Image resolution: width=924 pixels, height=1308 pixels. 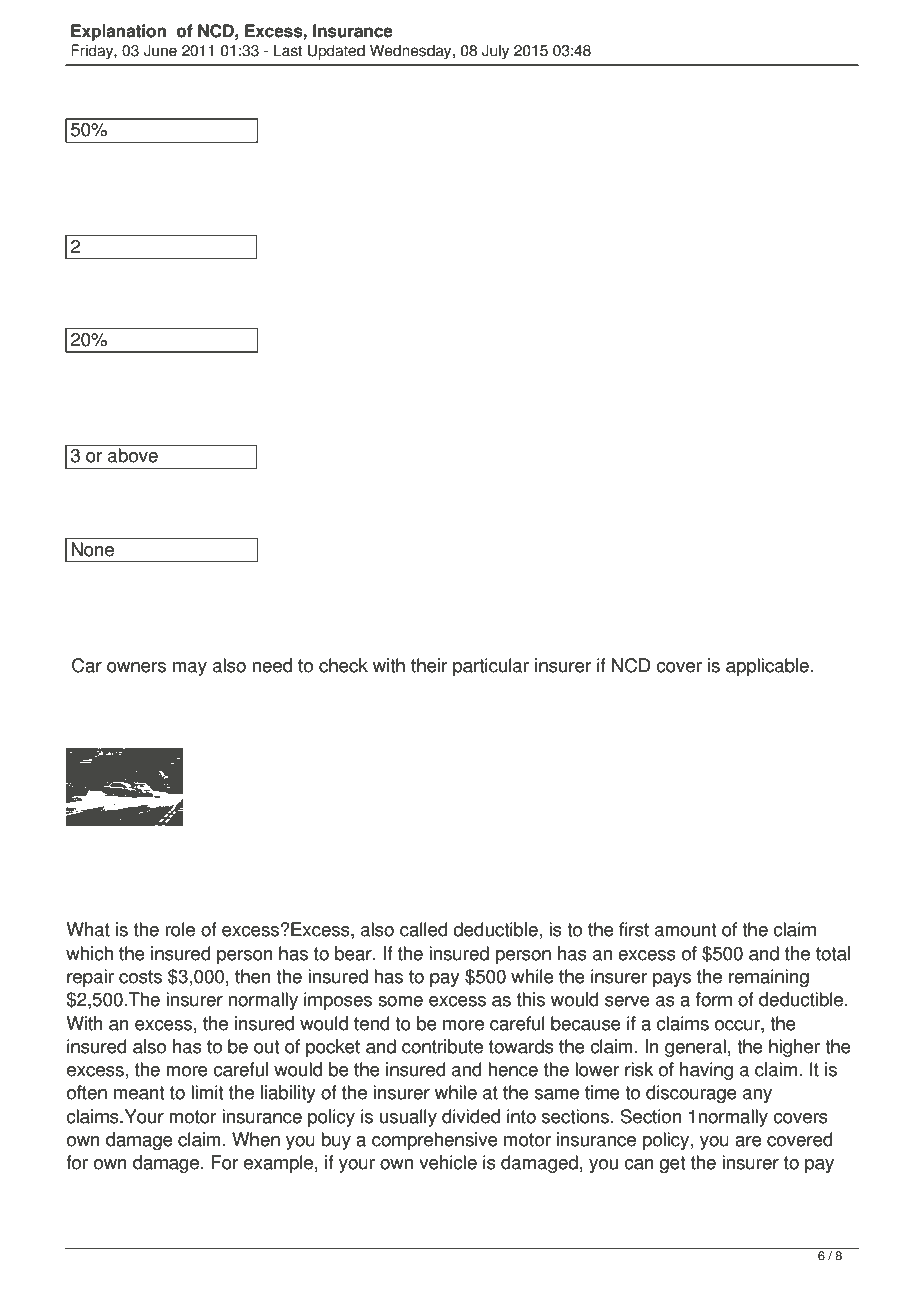 What do you see at coordinates (412, 52) in the screenshot?
I see `Wednesday` at bounding box center [412, 52].
